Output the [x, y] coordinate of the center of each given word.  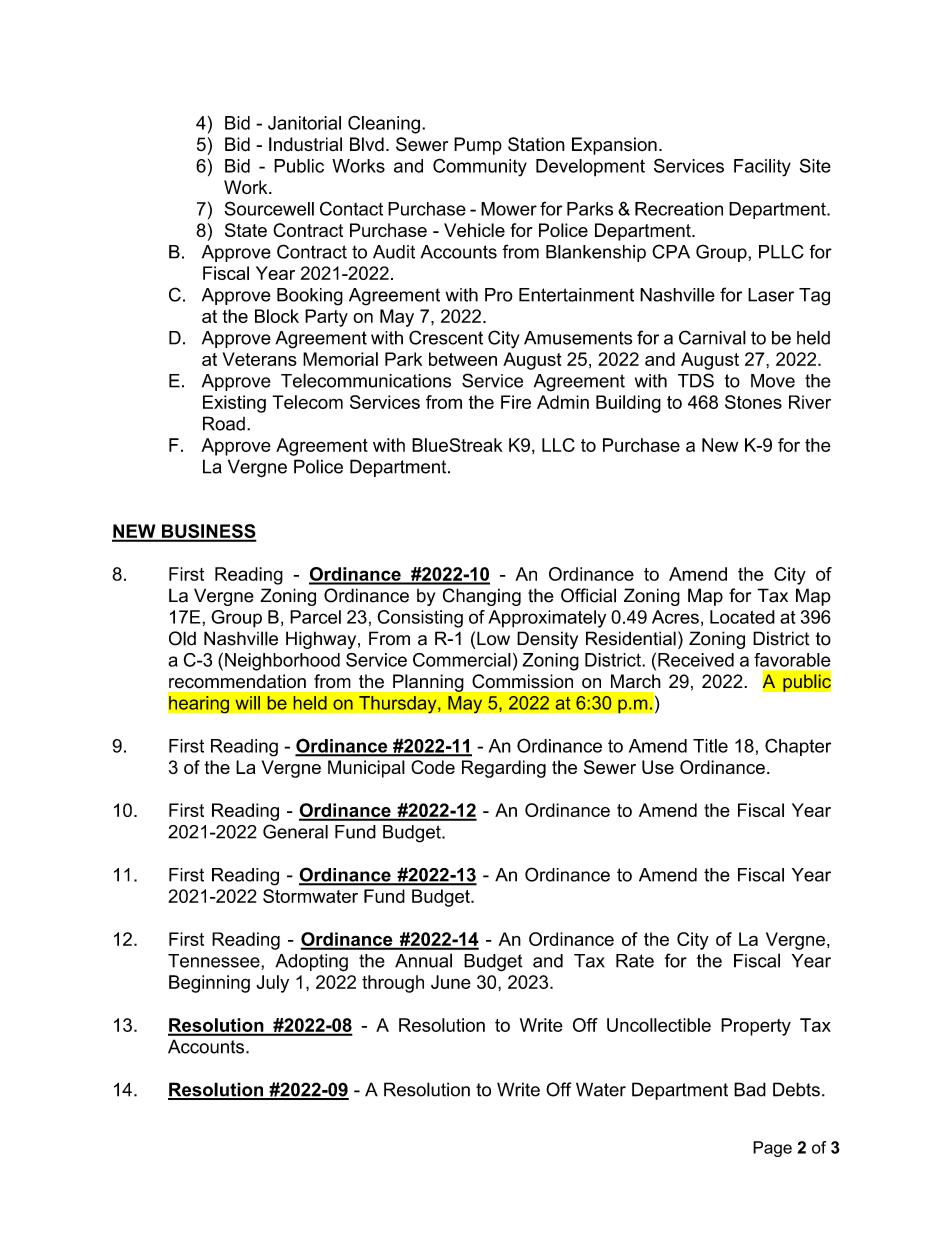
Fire [516, 402]
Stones [753, 402]
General [295, 831]
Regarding [504, 769]
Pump [478, 146]
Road [224, 423]
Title [710, 746]
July [272, 984]
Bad [750, 1089]
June [451, 982]
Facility [762, 168]
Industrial [305, 144]
